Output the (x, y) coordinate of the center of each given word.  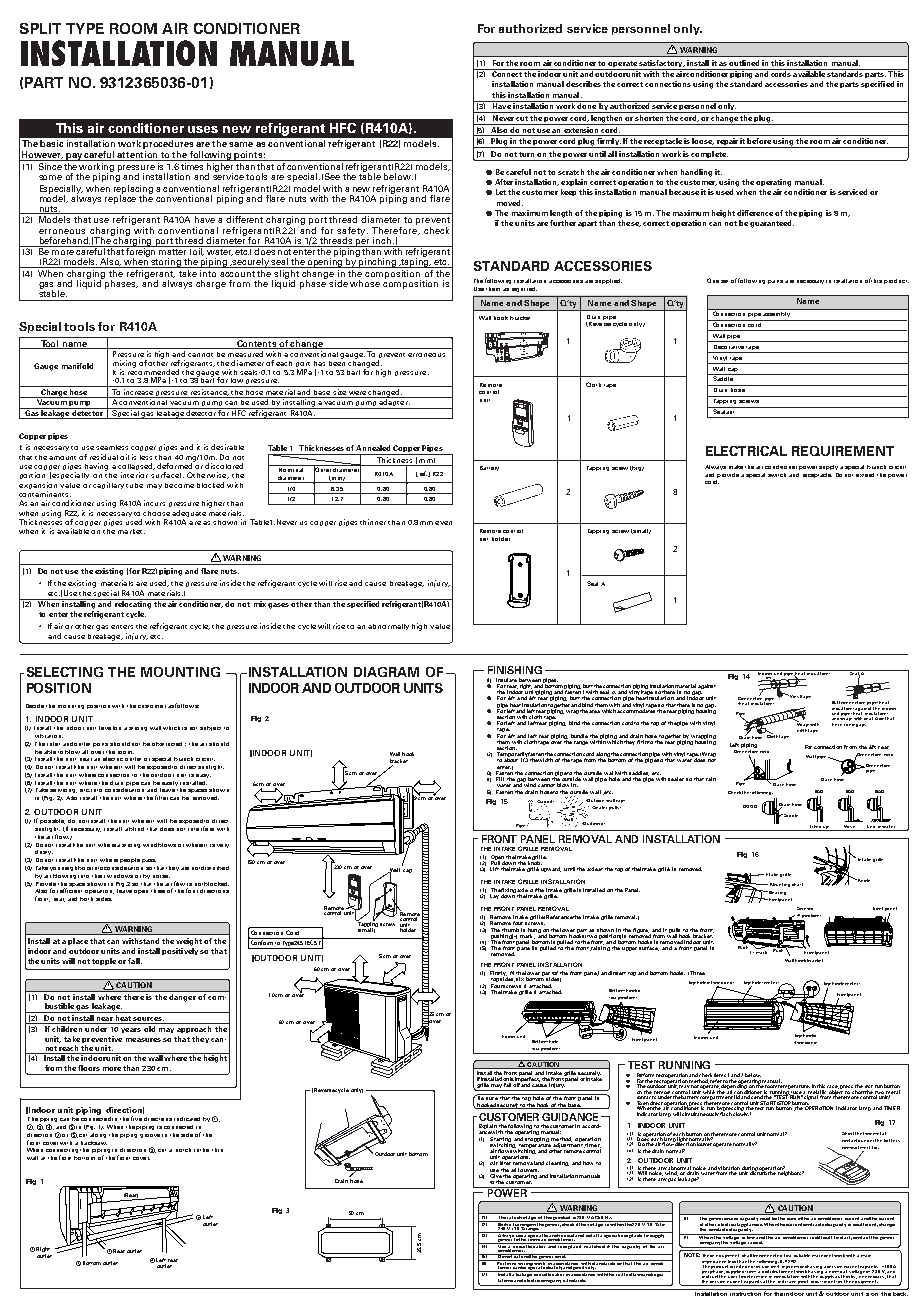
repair (727, 143)
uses (203, 129)
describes (583, 84)
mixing (124, 365)
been (337, 362)
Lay (494, 896)
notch (183, 1150)
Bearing (776, 893)
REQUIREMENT (843, 451)
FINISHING (515, 670)
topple (104, 961)
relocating (133, 604)
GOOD (750, 806)
